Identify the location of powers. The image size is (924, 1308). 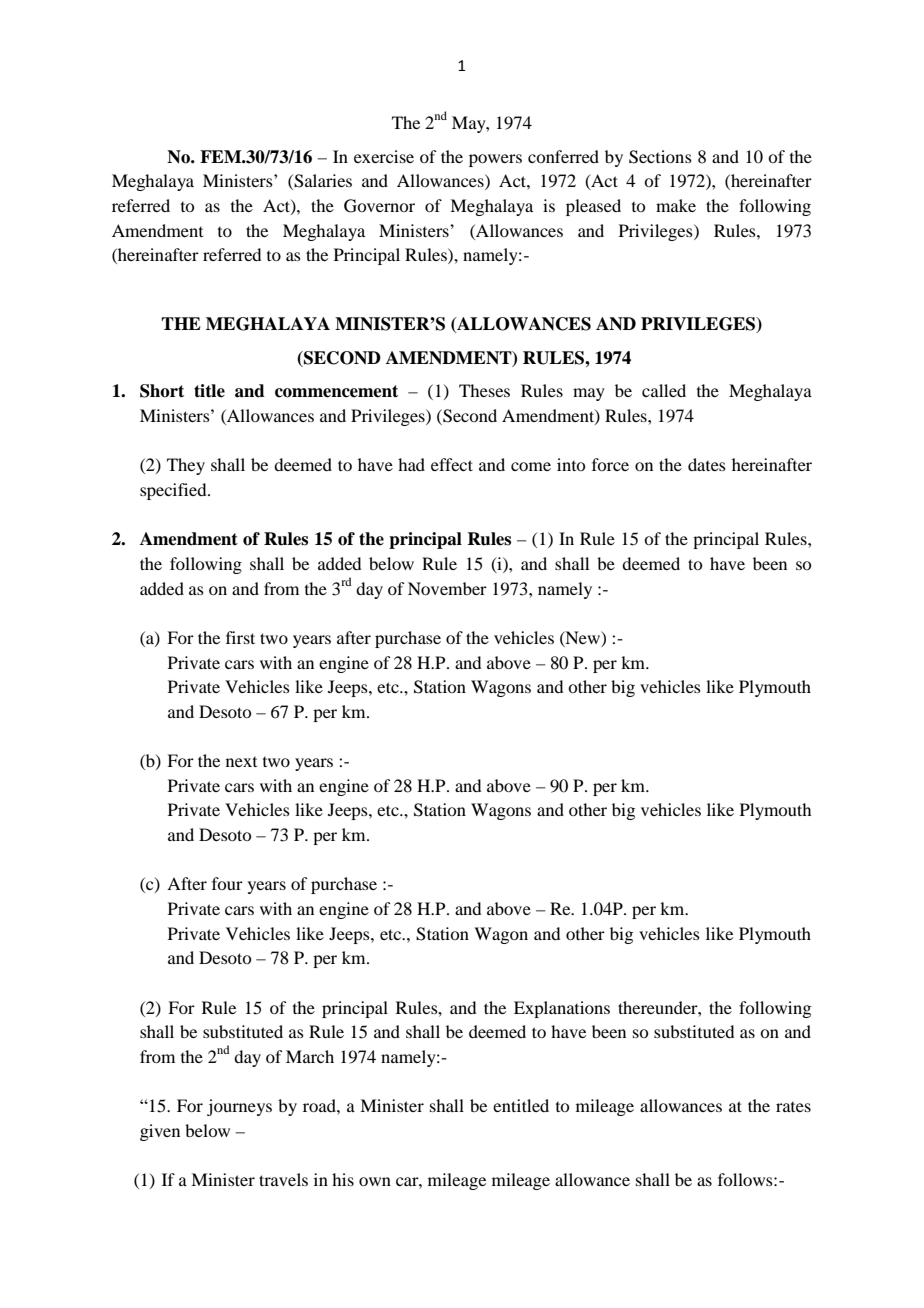
(495, 160).
